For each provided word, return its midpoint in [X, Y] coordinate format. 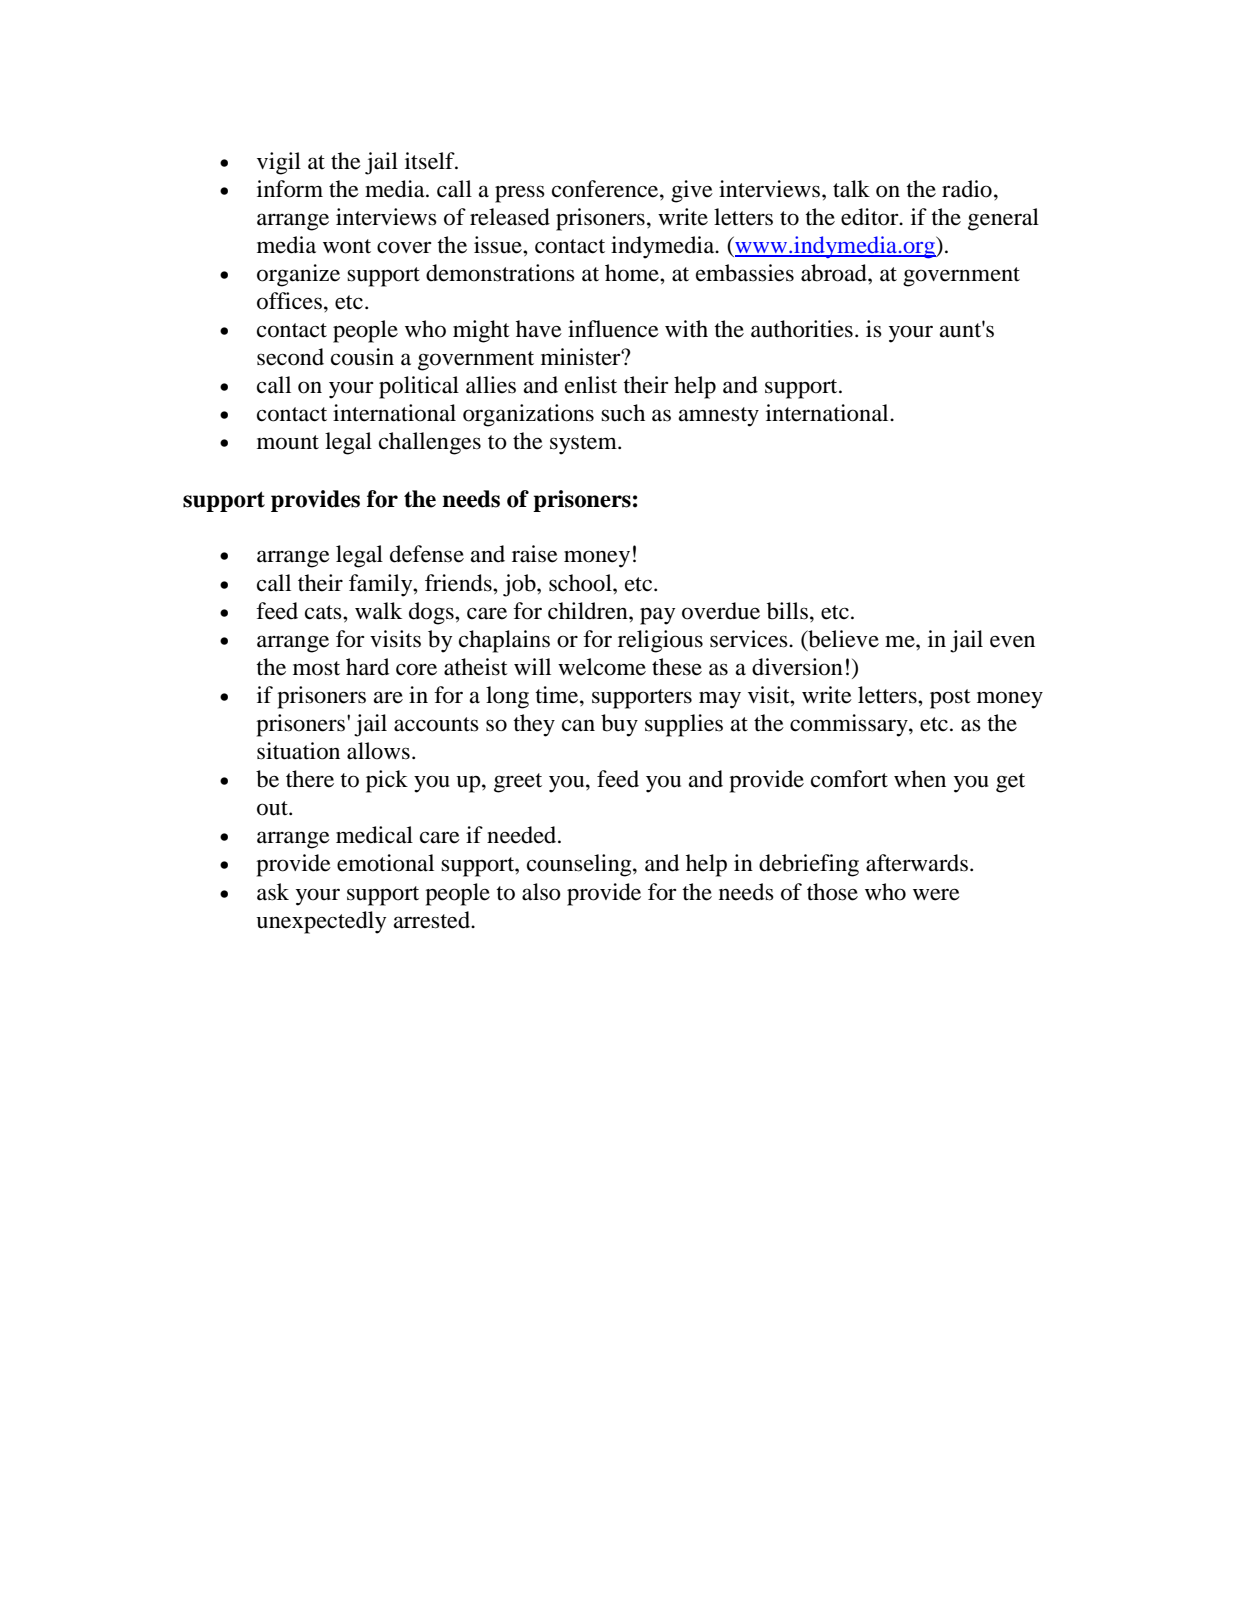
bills [787, 611]
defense [427, 554]
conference [606, 189]
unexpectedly [321, 922]
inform [290, 189]
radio [967, 189]
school [581, 583]
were [936, 894]
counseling [580, 865]
